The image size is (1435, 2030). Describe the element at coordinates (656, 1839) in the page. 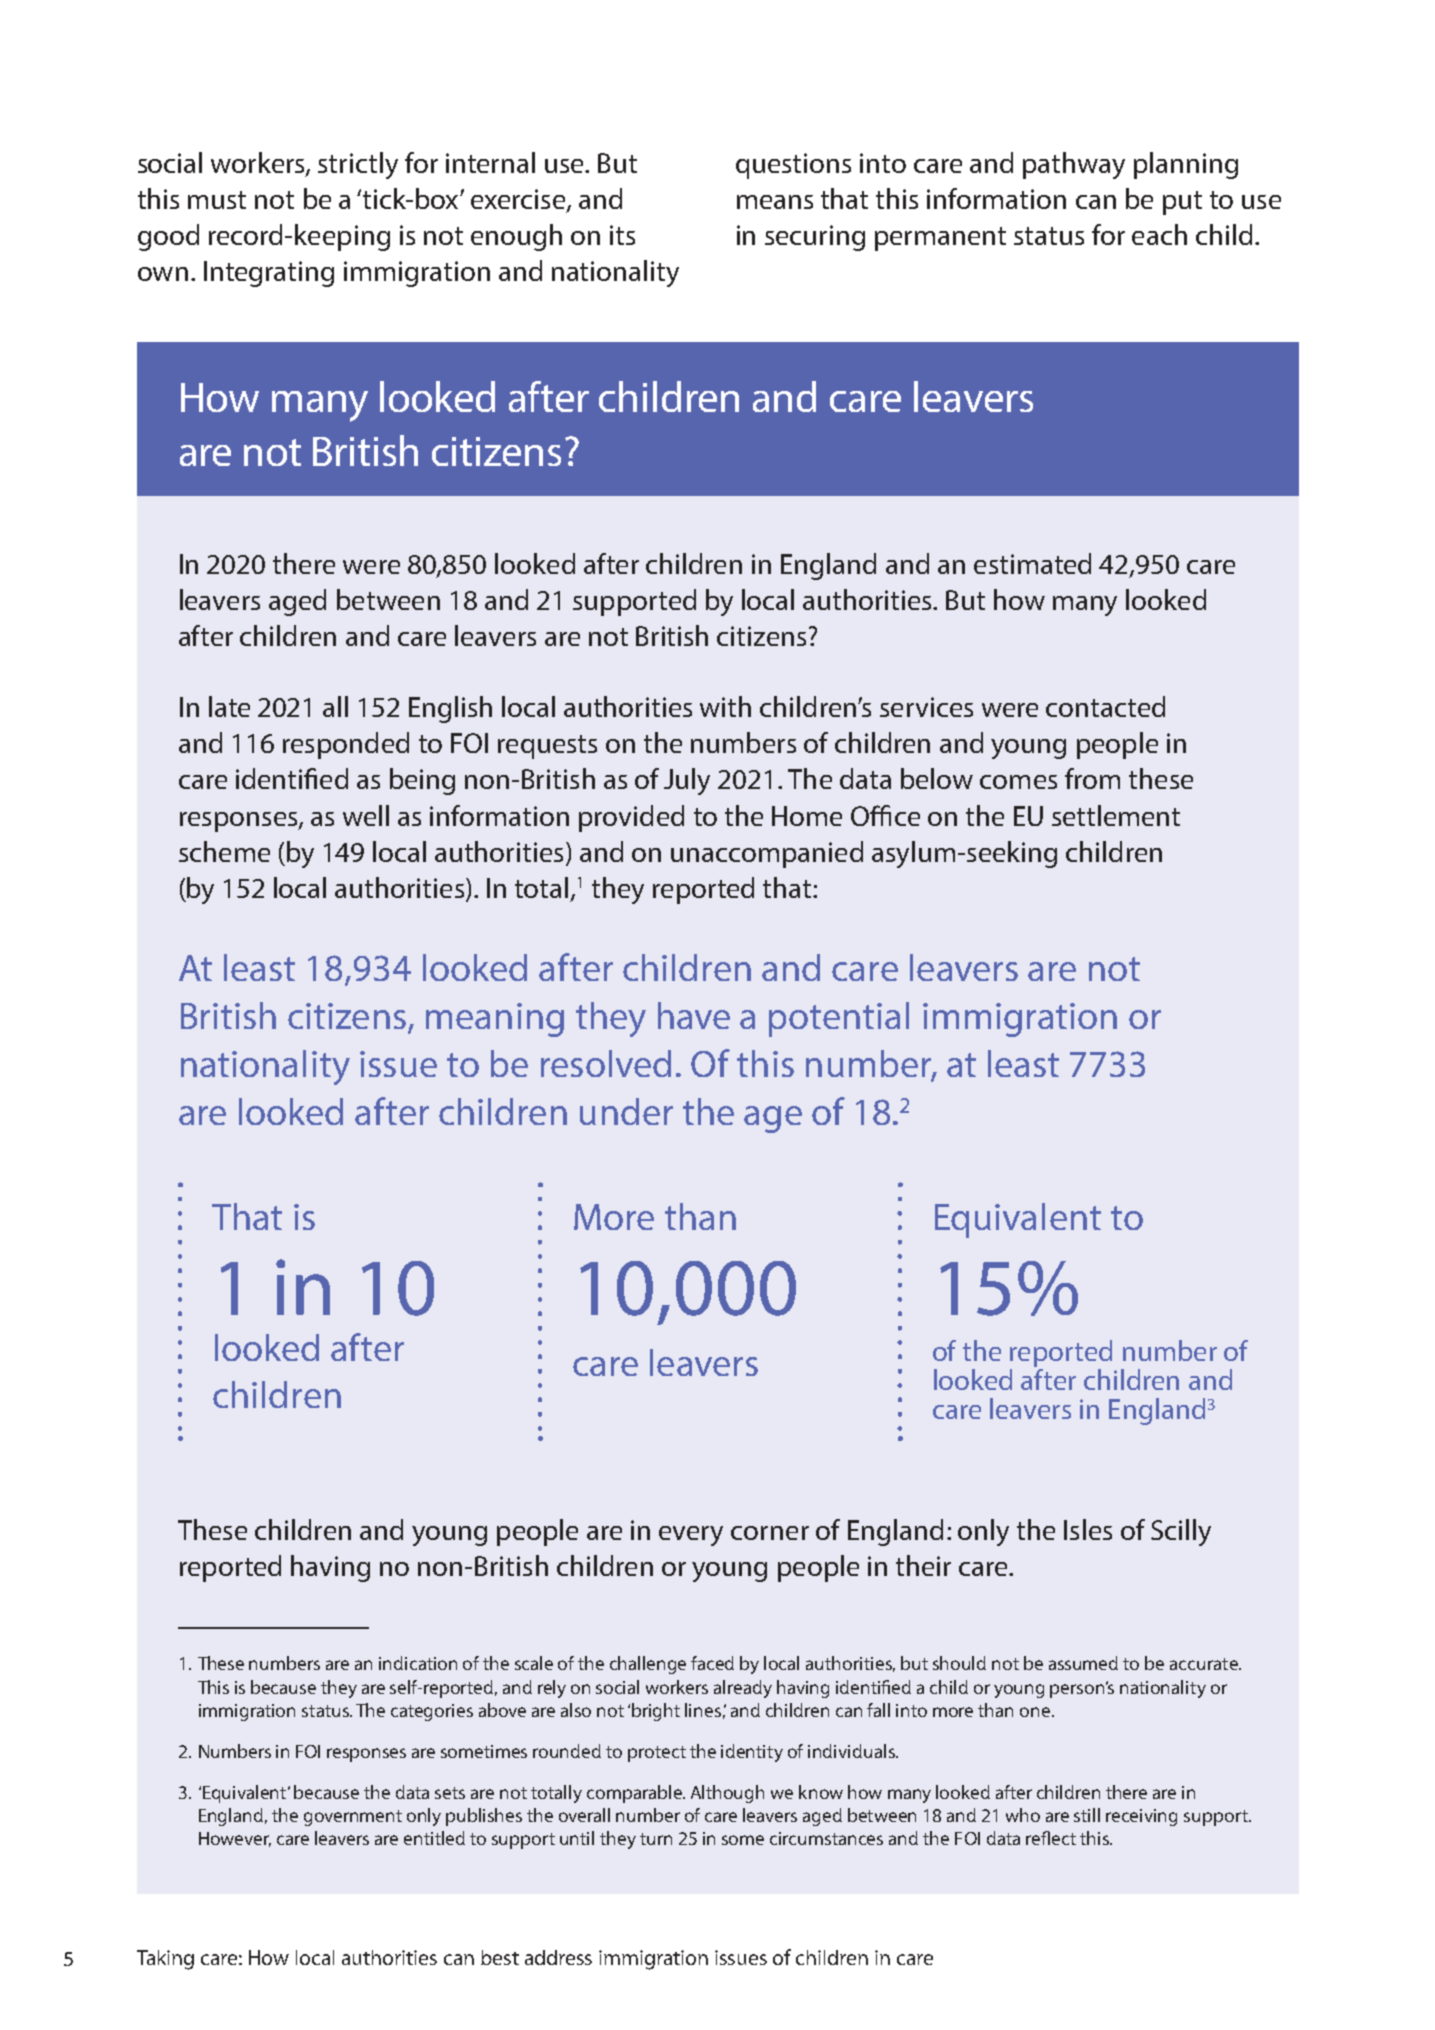

I see `turn` at that location.
